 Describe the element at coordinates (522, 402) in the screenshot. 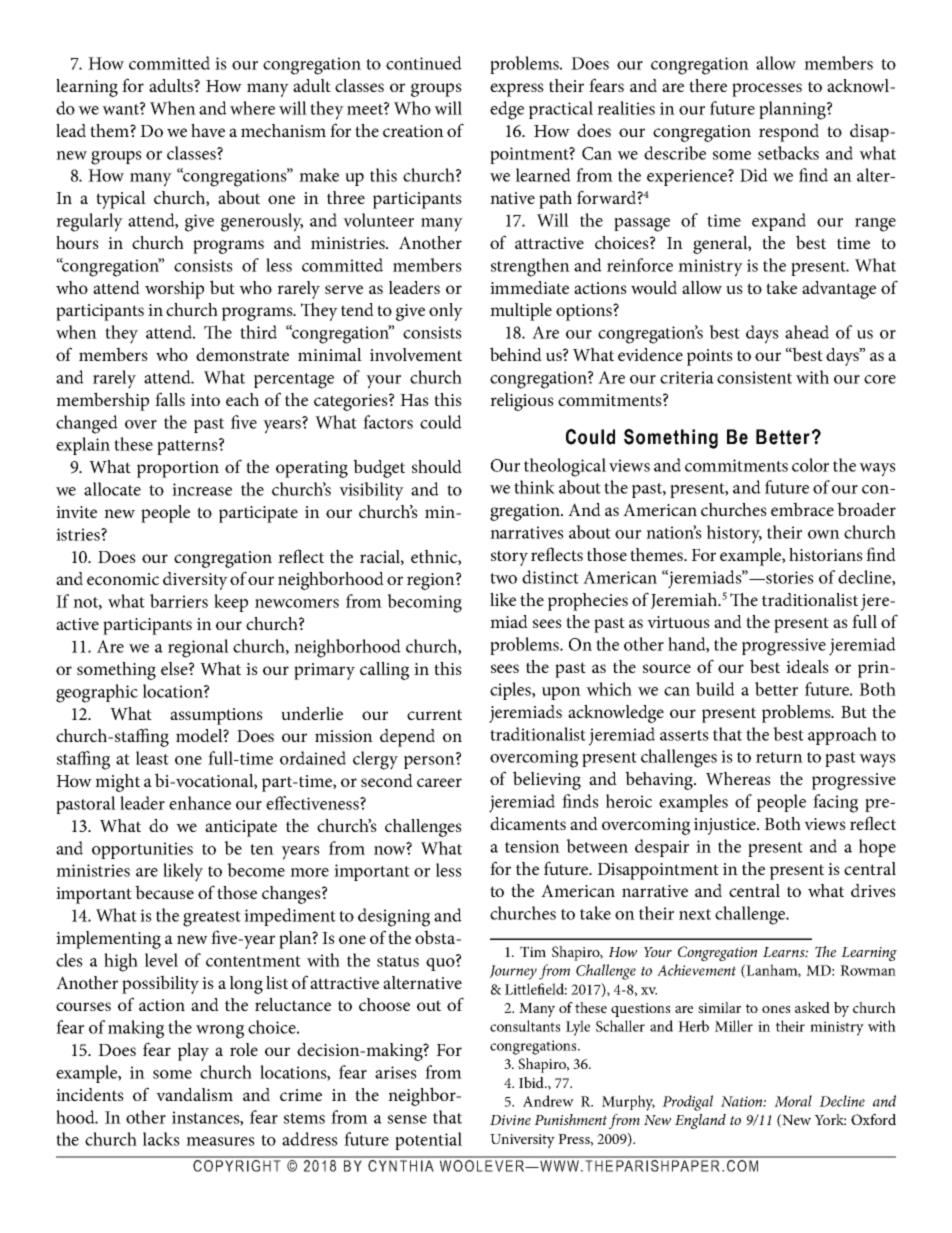

I see `religious` at that location.
